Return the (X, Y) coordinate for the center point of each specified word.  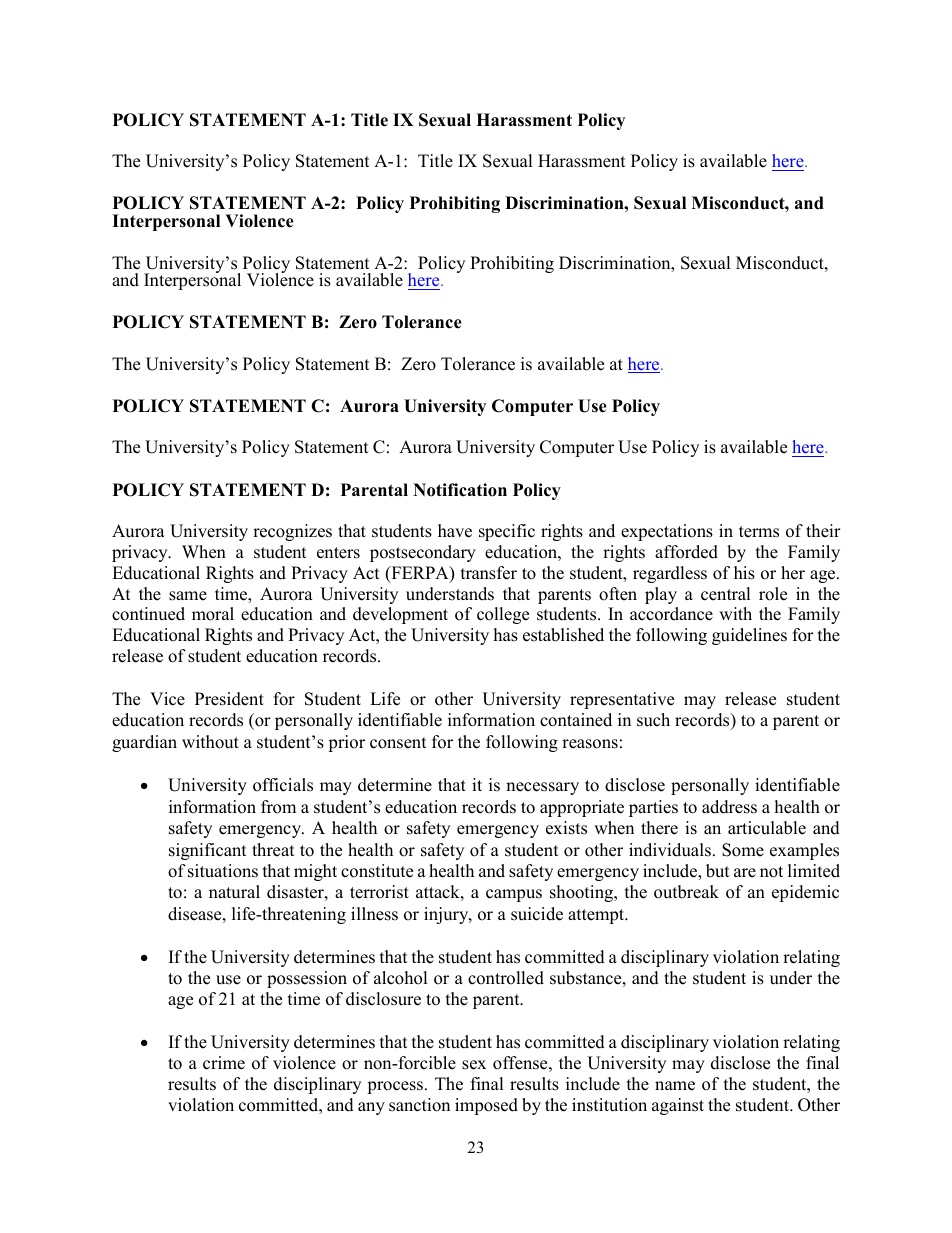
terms (759, 532)
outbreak (686, 892)
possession (307, 979)
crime (224, 1063)
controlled (506, 978)
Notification (460, 490)
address (729, 807)
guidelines (749, 636)
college (503, 615)
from (278, 807)
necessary (542, 788)
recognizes (292, 532)
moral (213, 614)
